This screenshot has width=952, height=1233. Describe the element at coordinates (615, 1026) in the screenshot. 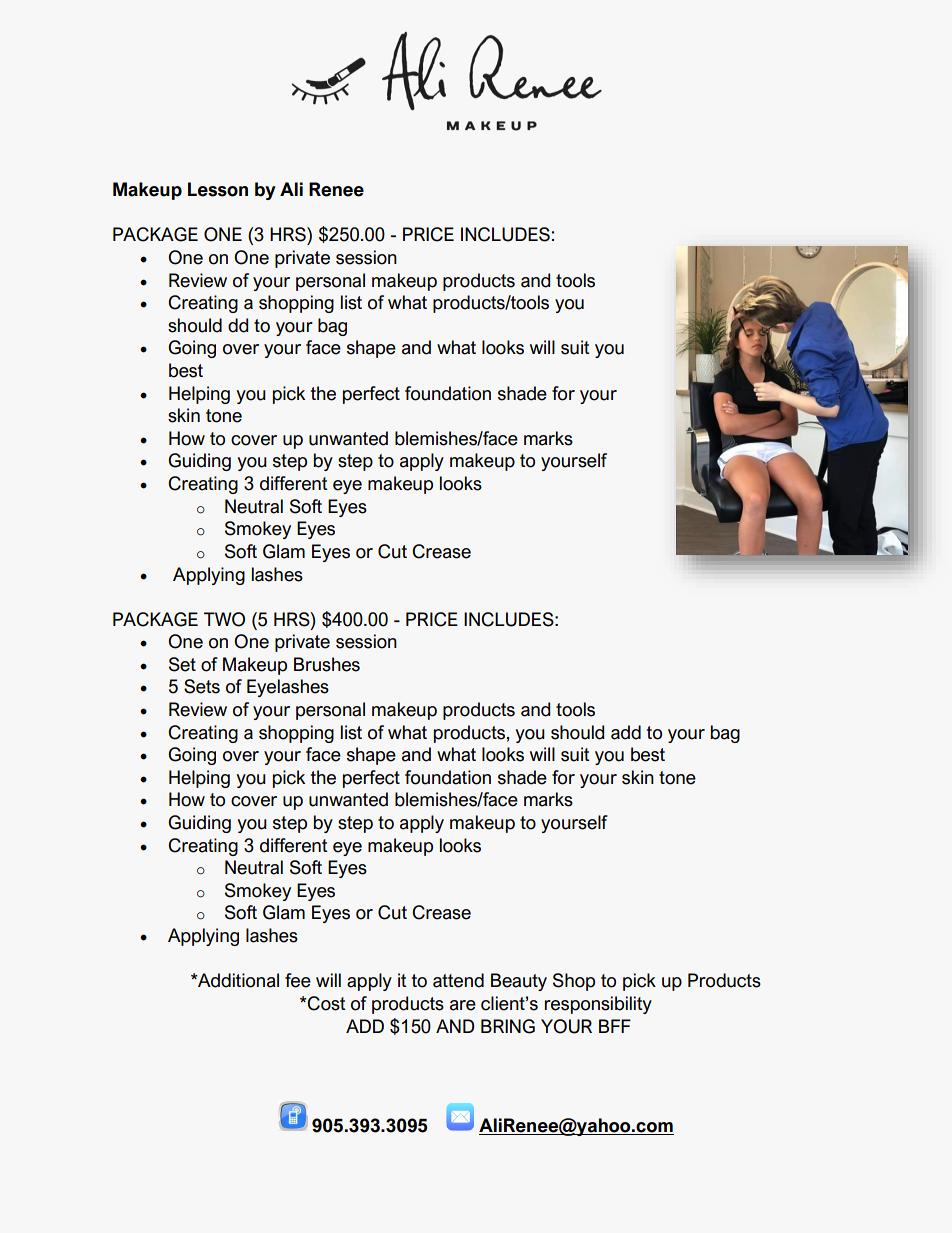

I see `BFF` at that location.
